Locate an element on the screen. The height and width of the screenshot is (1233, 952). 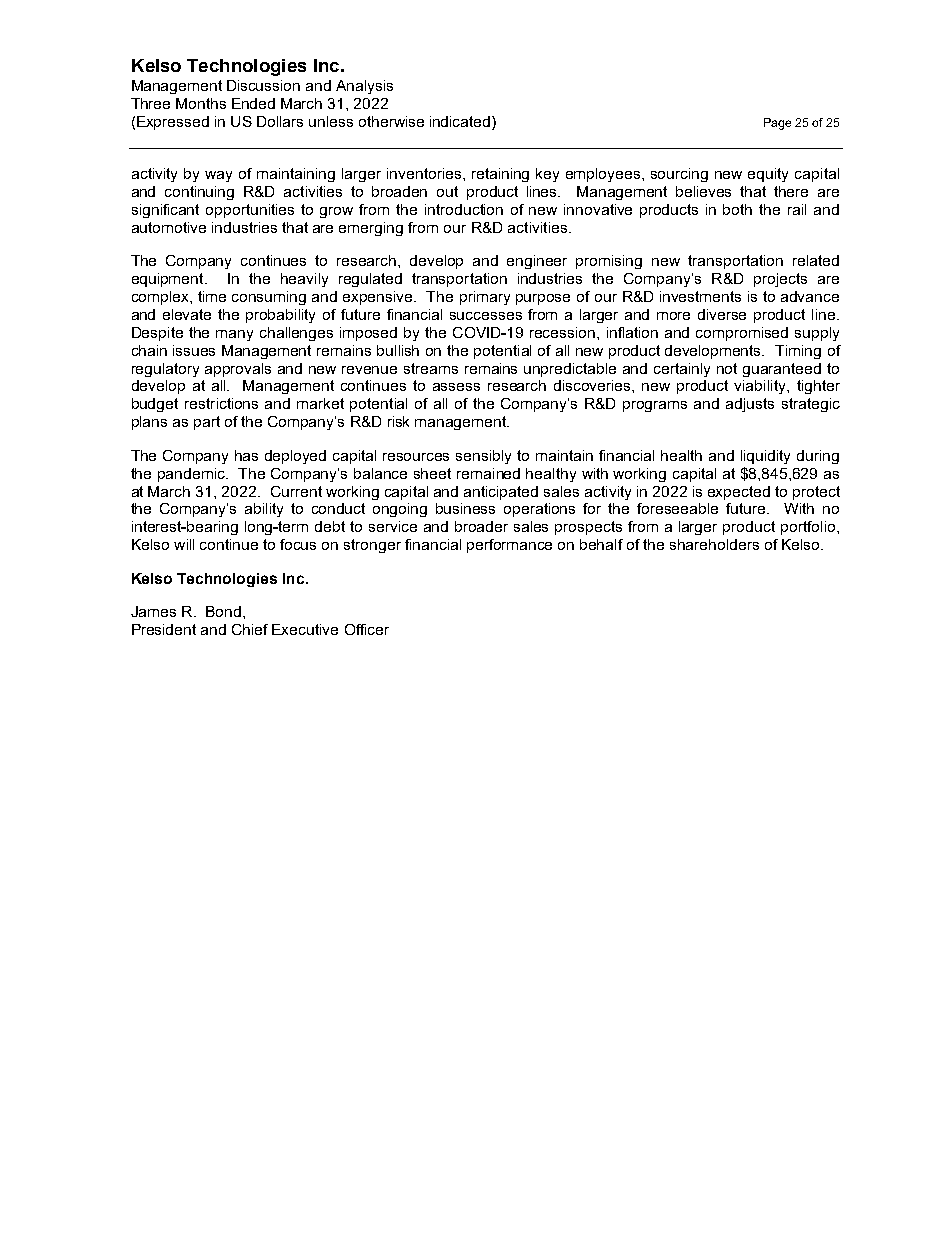
Page is located at coordinates (777, 124).
